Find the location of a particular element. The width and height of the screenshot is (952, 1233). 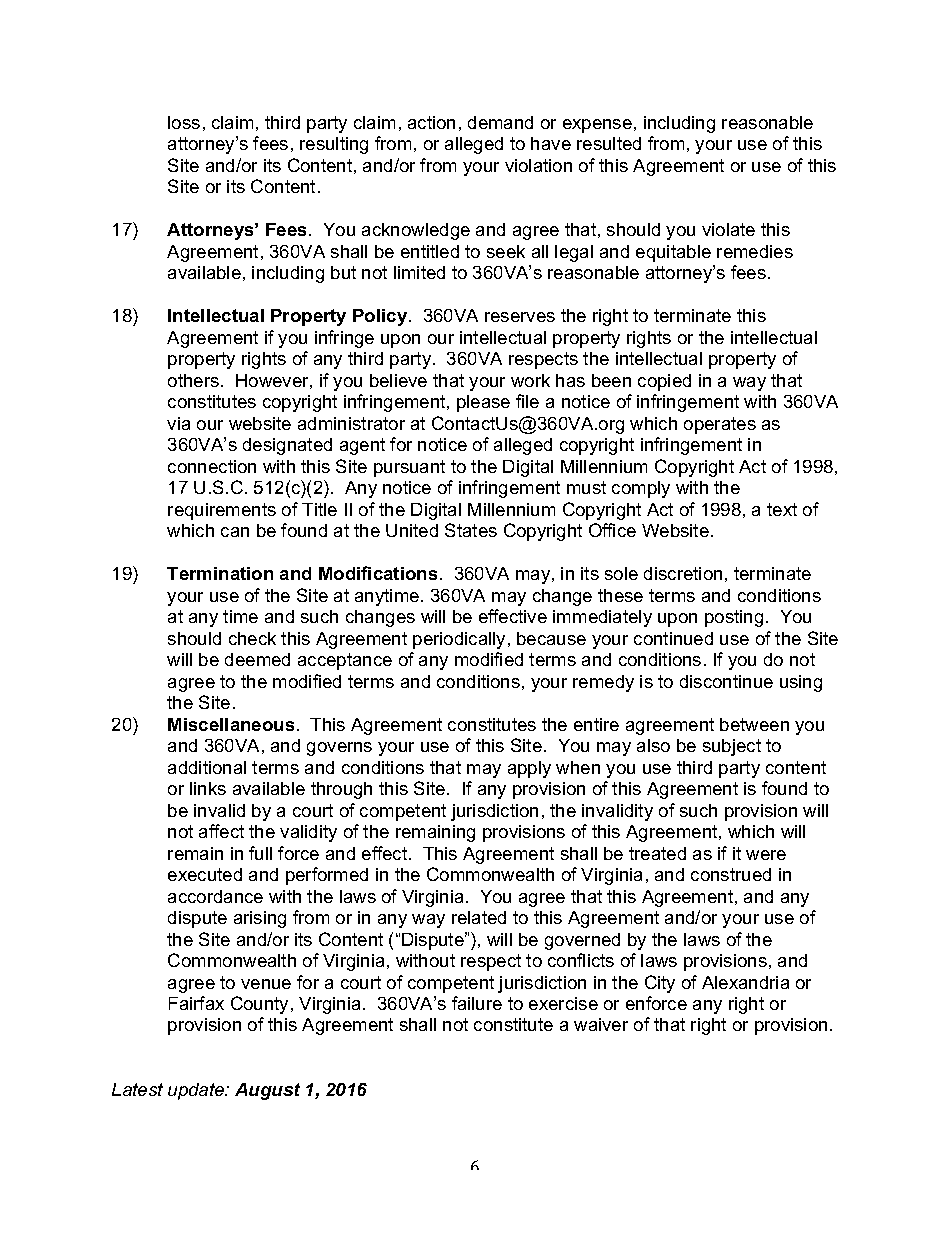

requirements is located at coordinates (222, 511).
